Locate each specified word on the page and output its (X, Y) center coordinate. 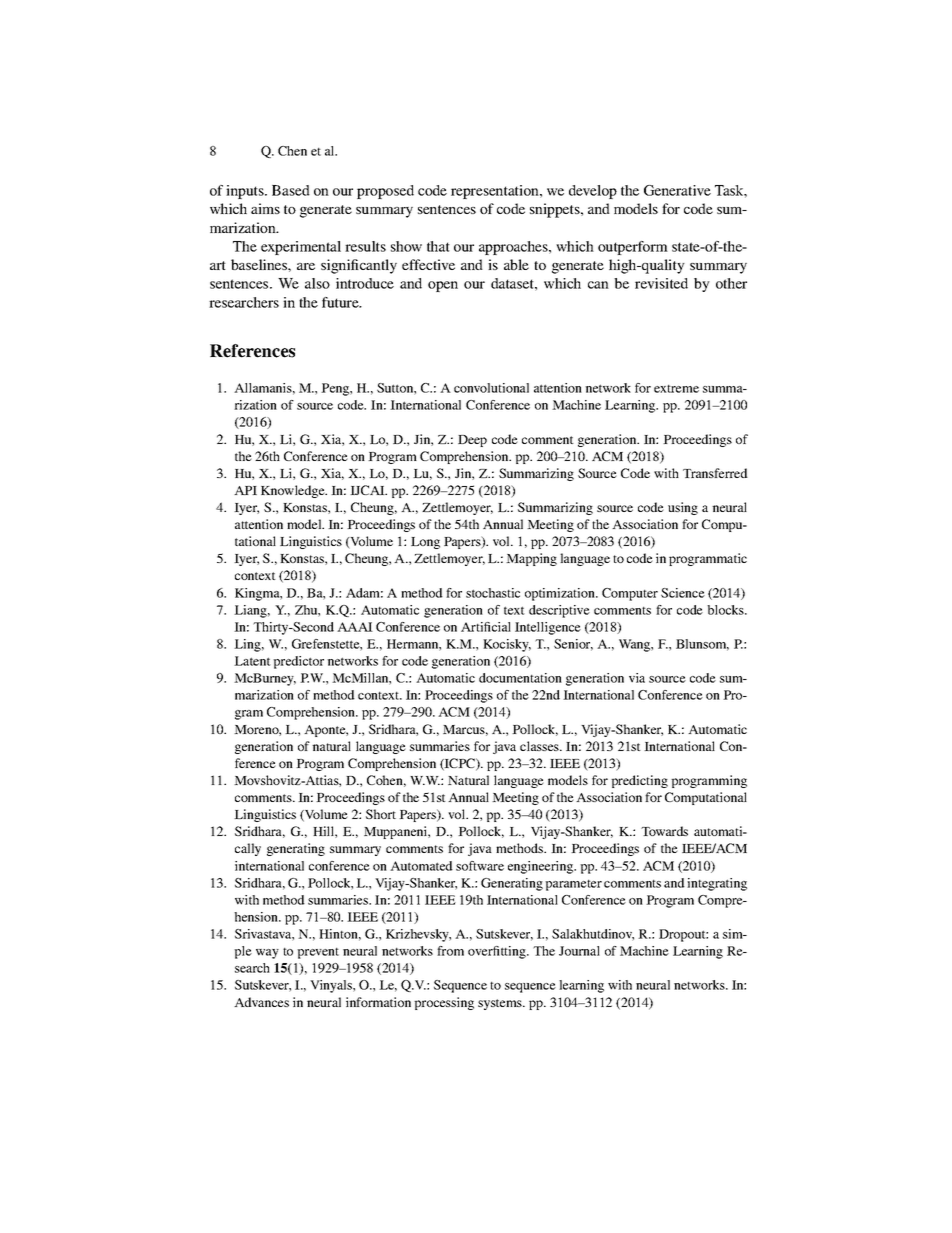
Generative (677, 190)
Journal (579, 951)
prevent (318, 953)
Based (291, 190)
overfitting (498, 952)
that (438, 246)
